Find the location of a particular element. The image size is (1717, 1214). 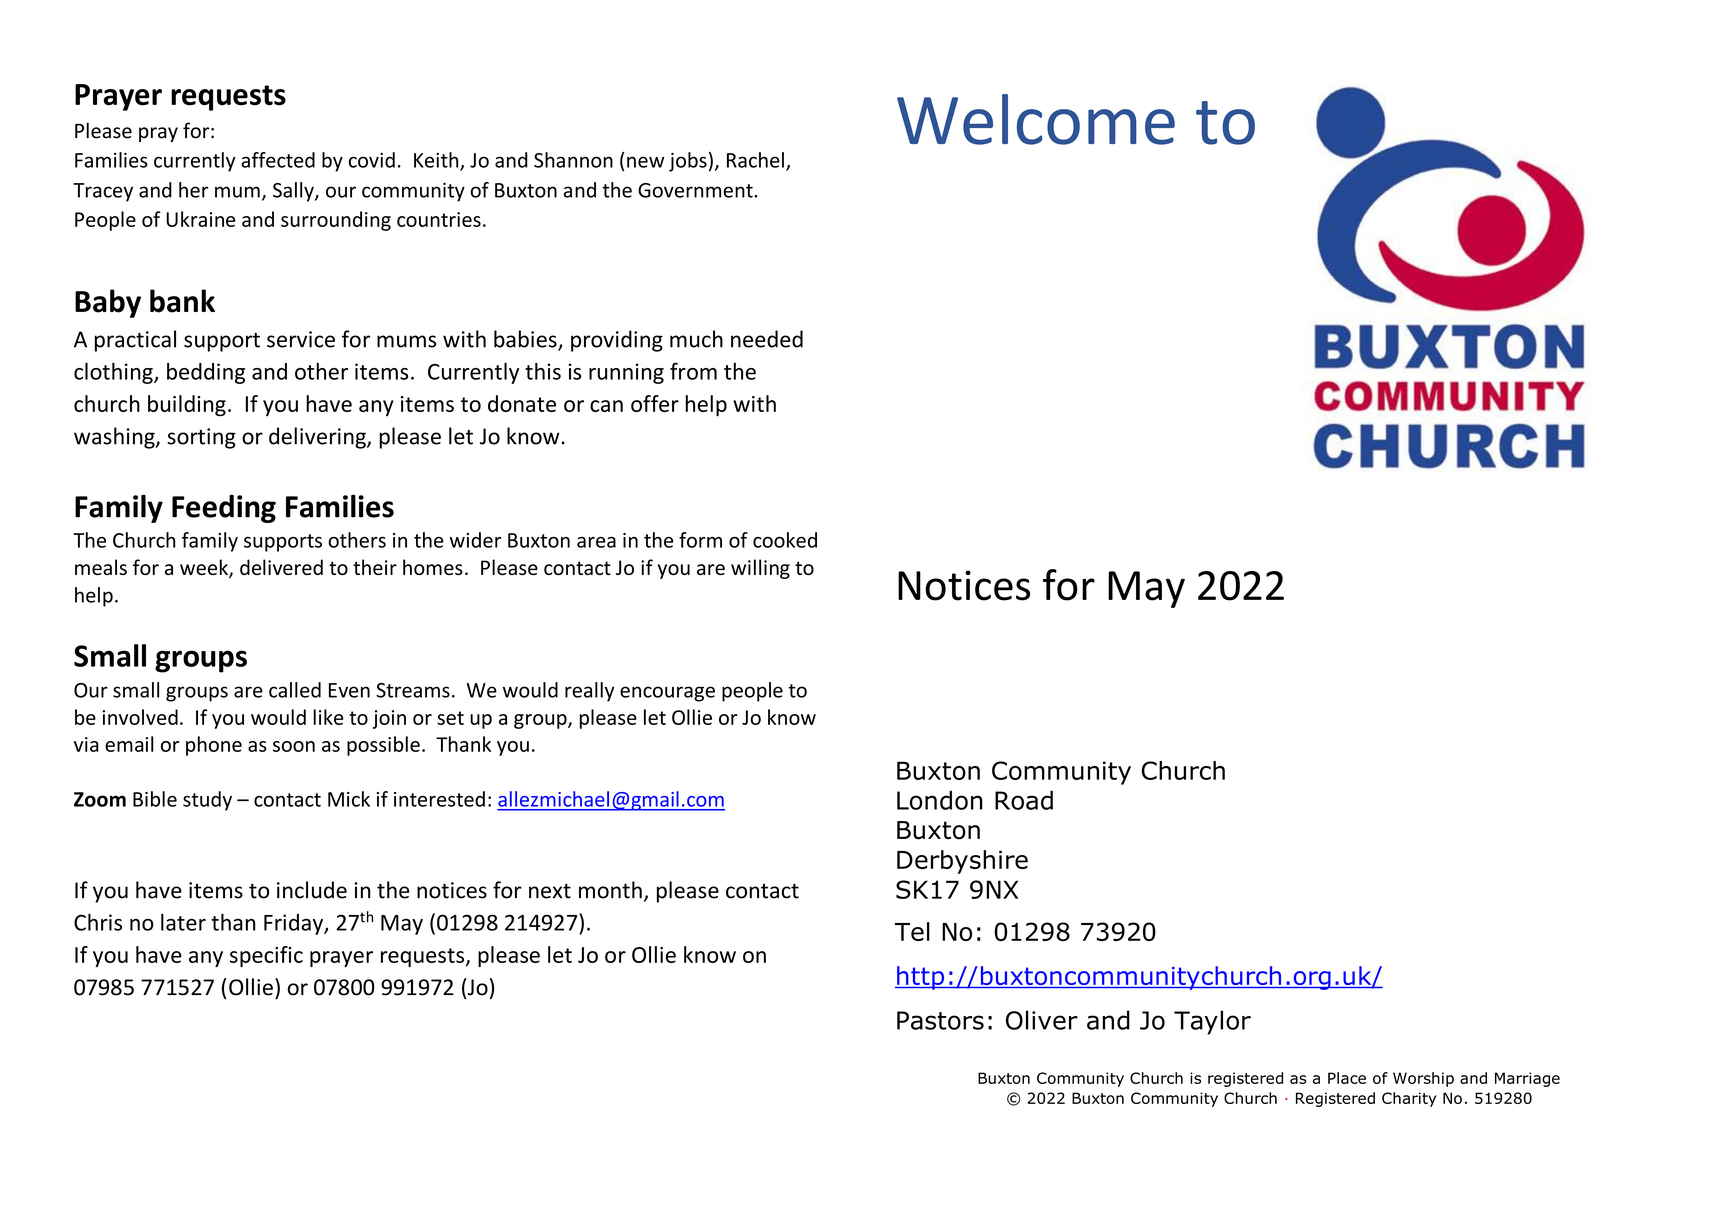

Welcome is located at coordinates (1036, 119).
